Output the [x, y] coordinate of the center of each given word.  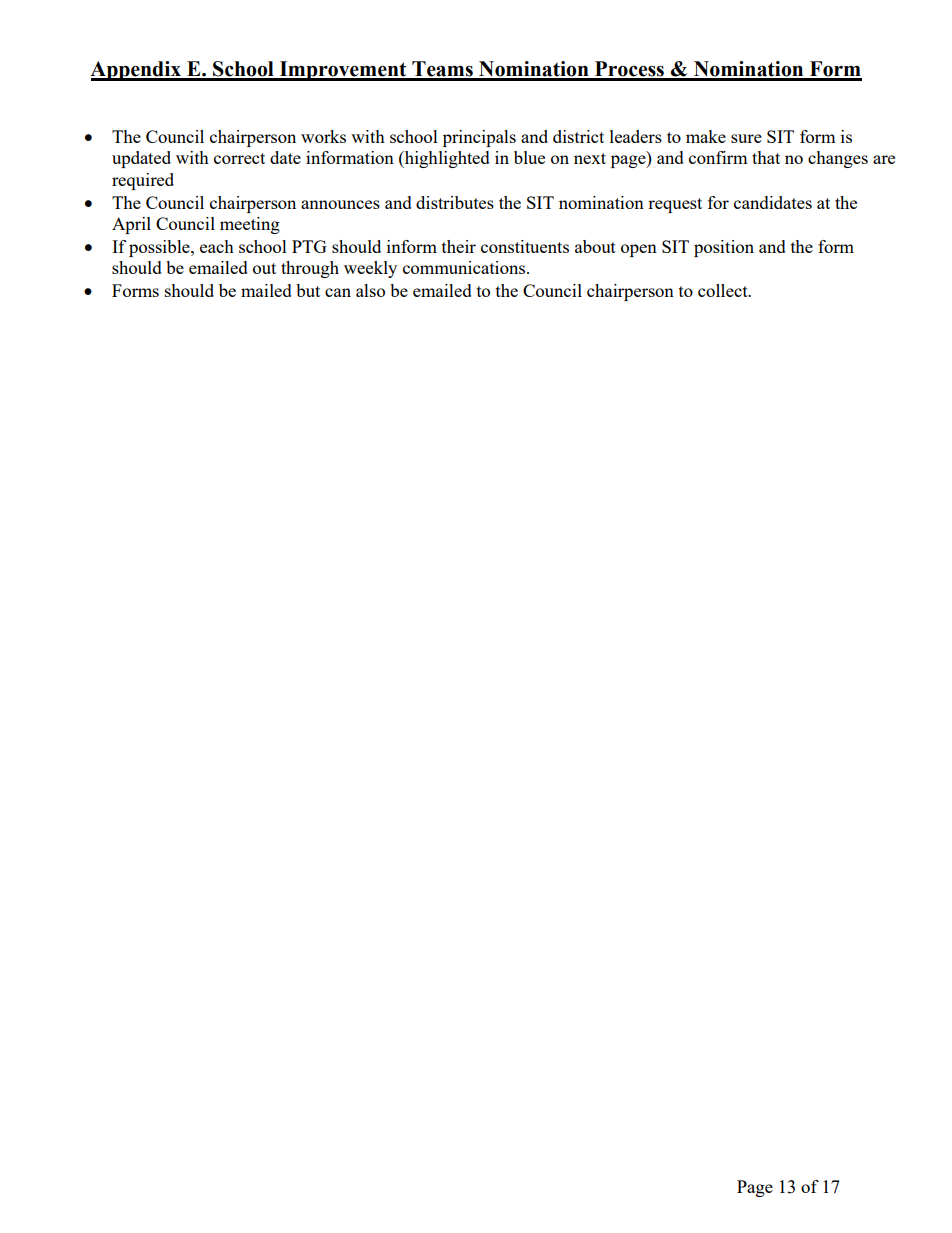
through [310, 269]
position [724, 248]
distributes [455, 202]
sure [746, 138]
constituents [525, 246]
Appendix [136, 71]
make [706, 136]
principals [479, 138]
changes [838, 159]
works [323, 136]
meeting [250, 225]
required [143, 181]
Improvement [343, 71]
